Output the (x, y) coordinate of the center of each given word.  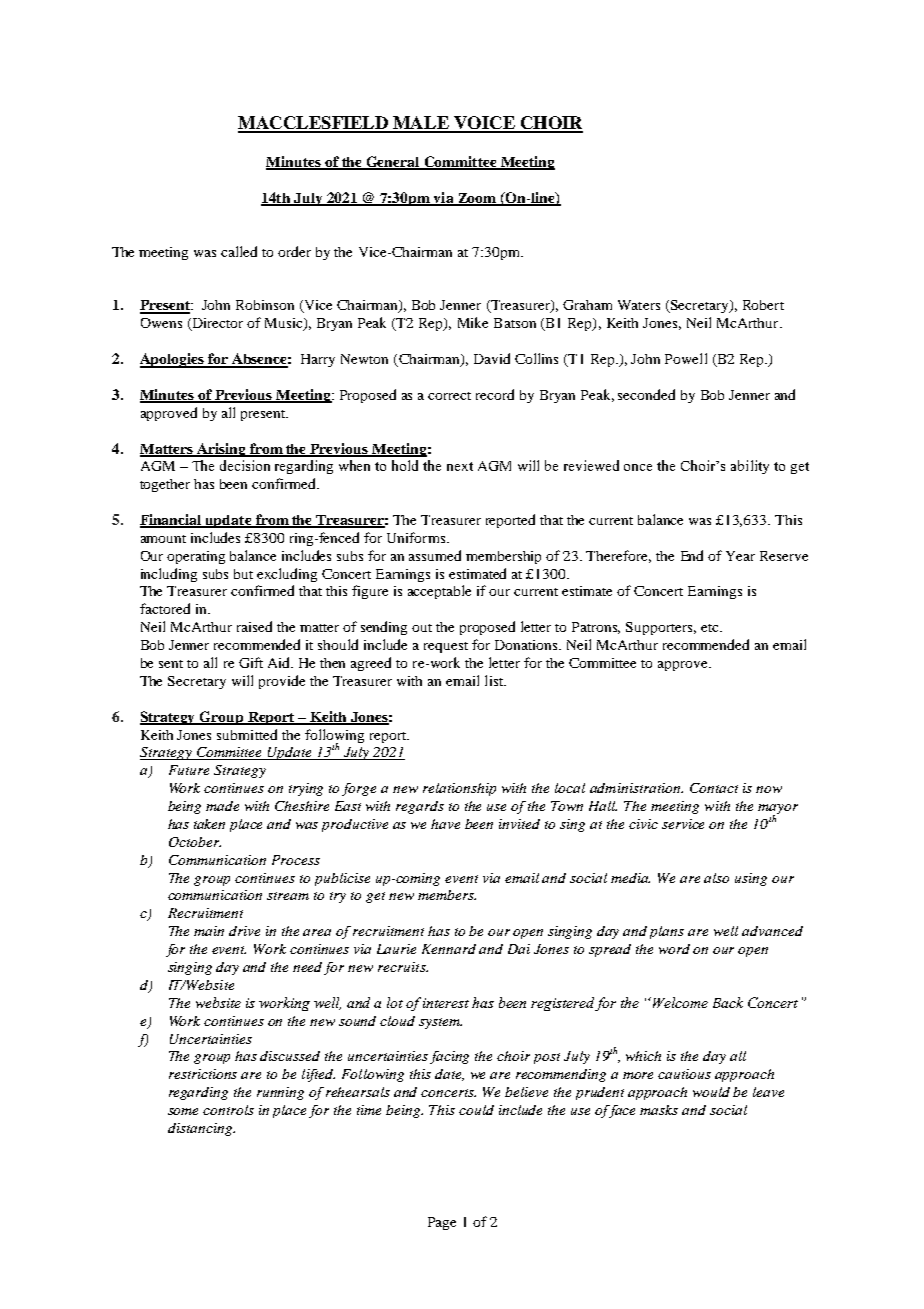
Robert (763, 305)
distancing (201, 1129)
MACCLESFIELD (314, 124)
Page (442, 1223)
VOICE (484, 124)
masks (659, 1110)
